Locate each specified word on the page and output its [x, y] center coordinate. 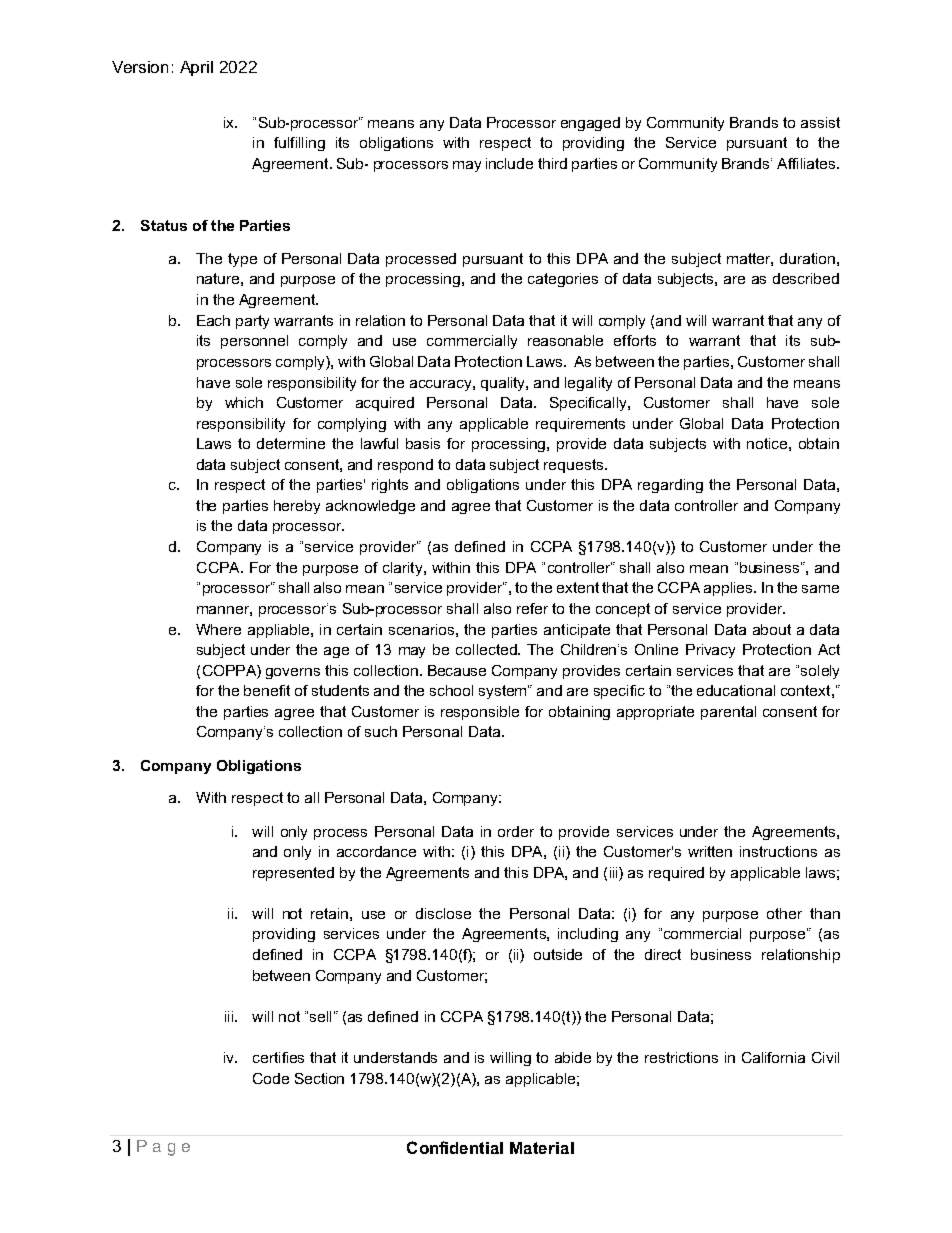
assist [820, 122]
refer [532, 608]
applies [729, 589]
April [196, 68]
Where [218, 629]
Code [271, 1078]
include [509, 163]
